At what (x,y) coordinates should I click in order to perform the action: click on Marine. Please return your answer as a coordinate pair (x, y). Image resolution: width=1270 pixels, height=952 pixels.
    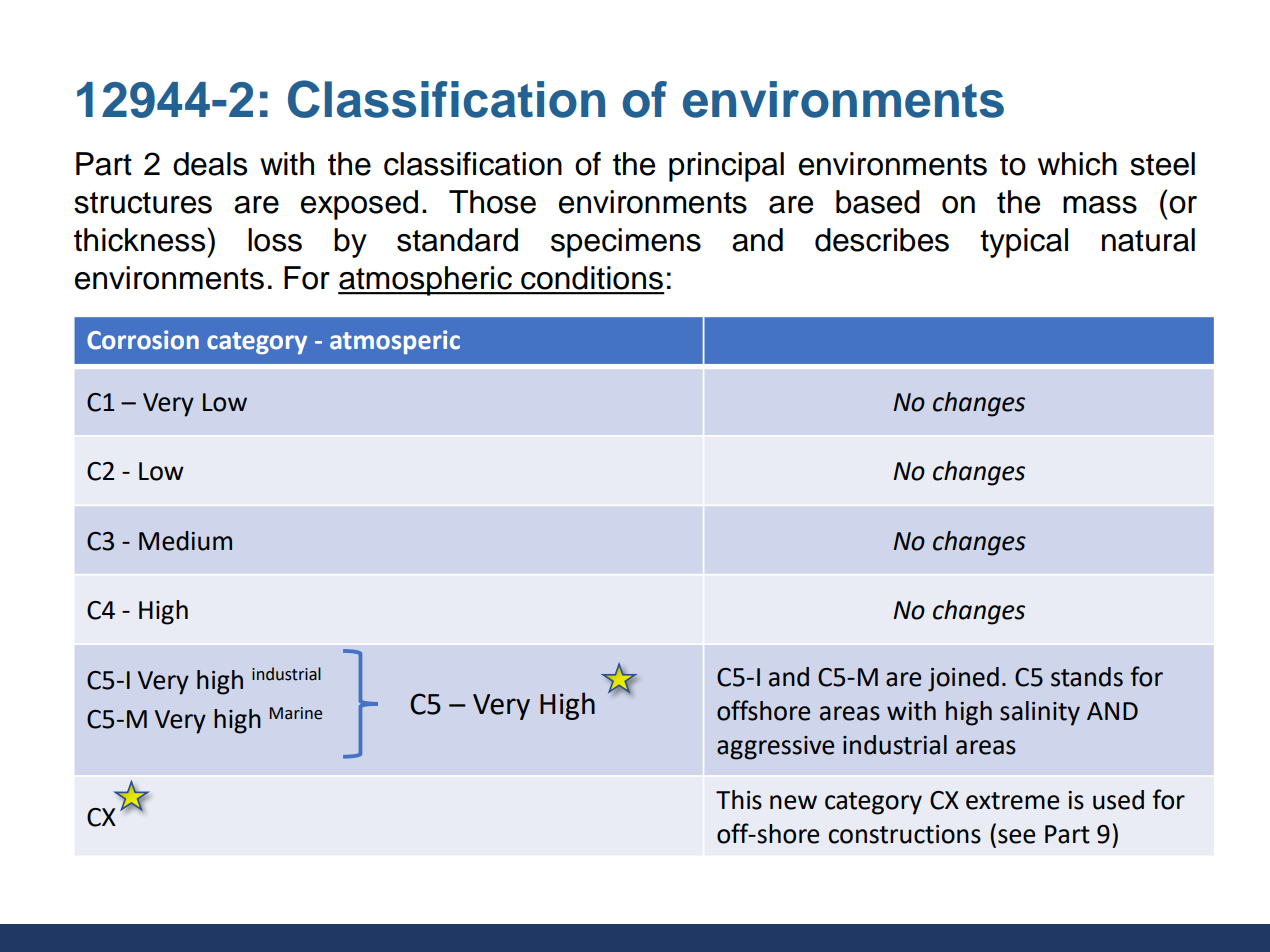
    Looking at the image, I should click on (295, 713).
